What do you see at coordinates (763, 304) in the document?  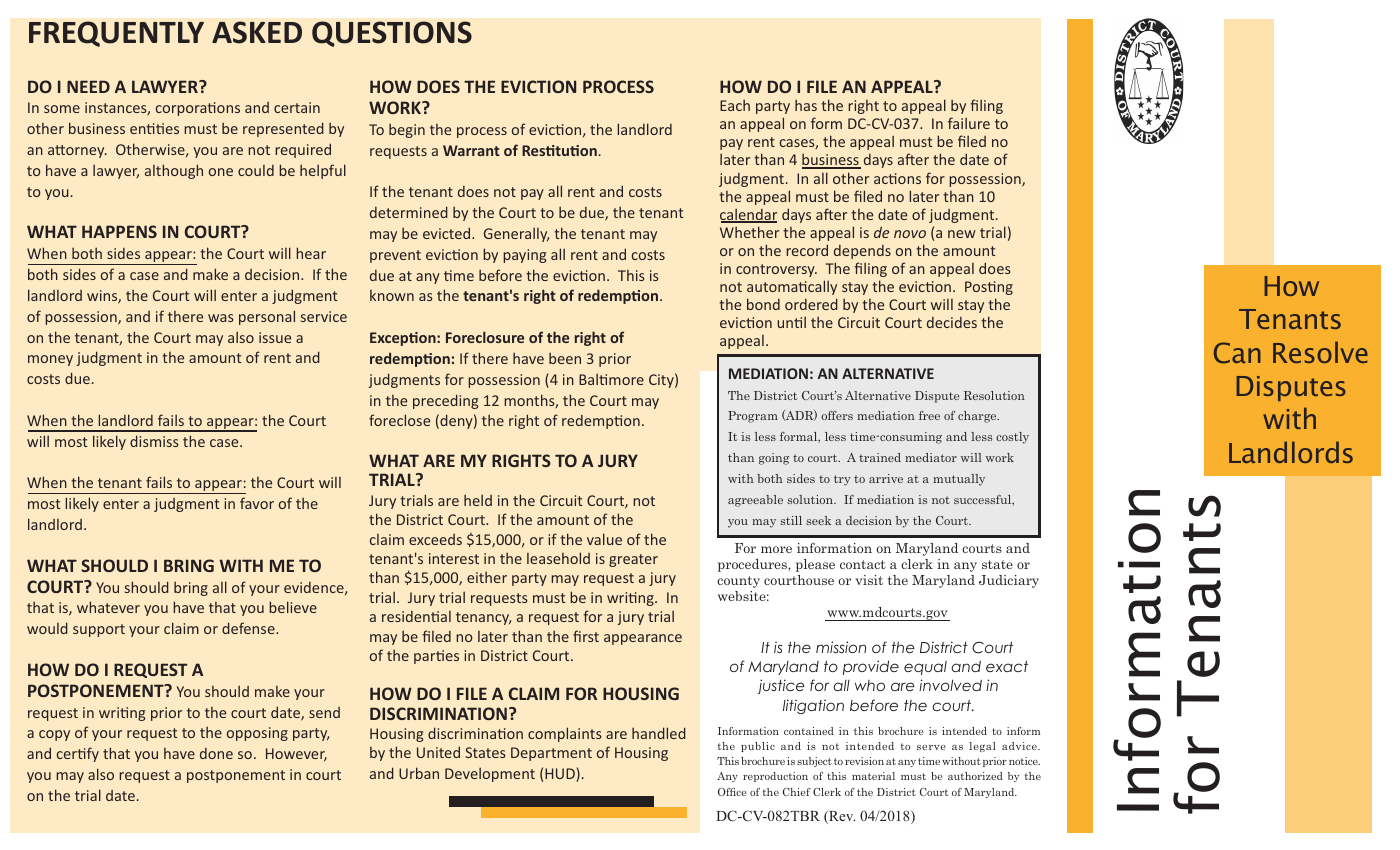 I see `bond` at bounding box center [763, 304].
